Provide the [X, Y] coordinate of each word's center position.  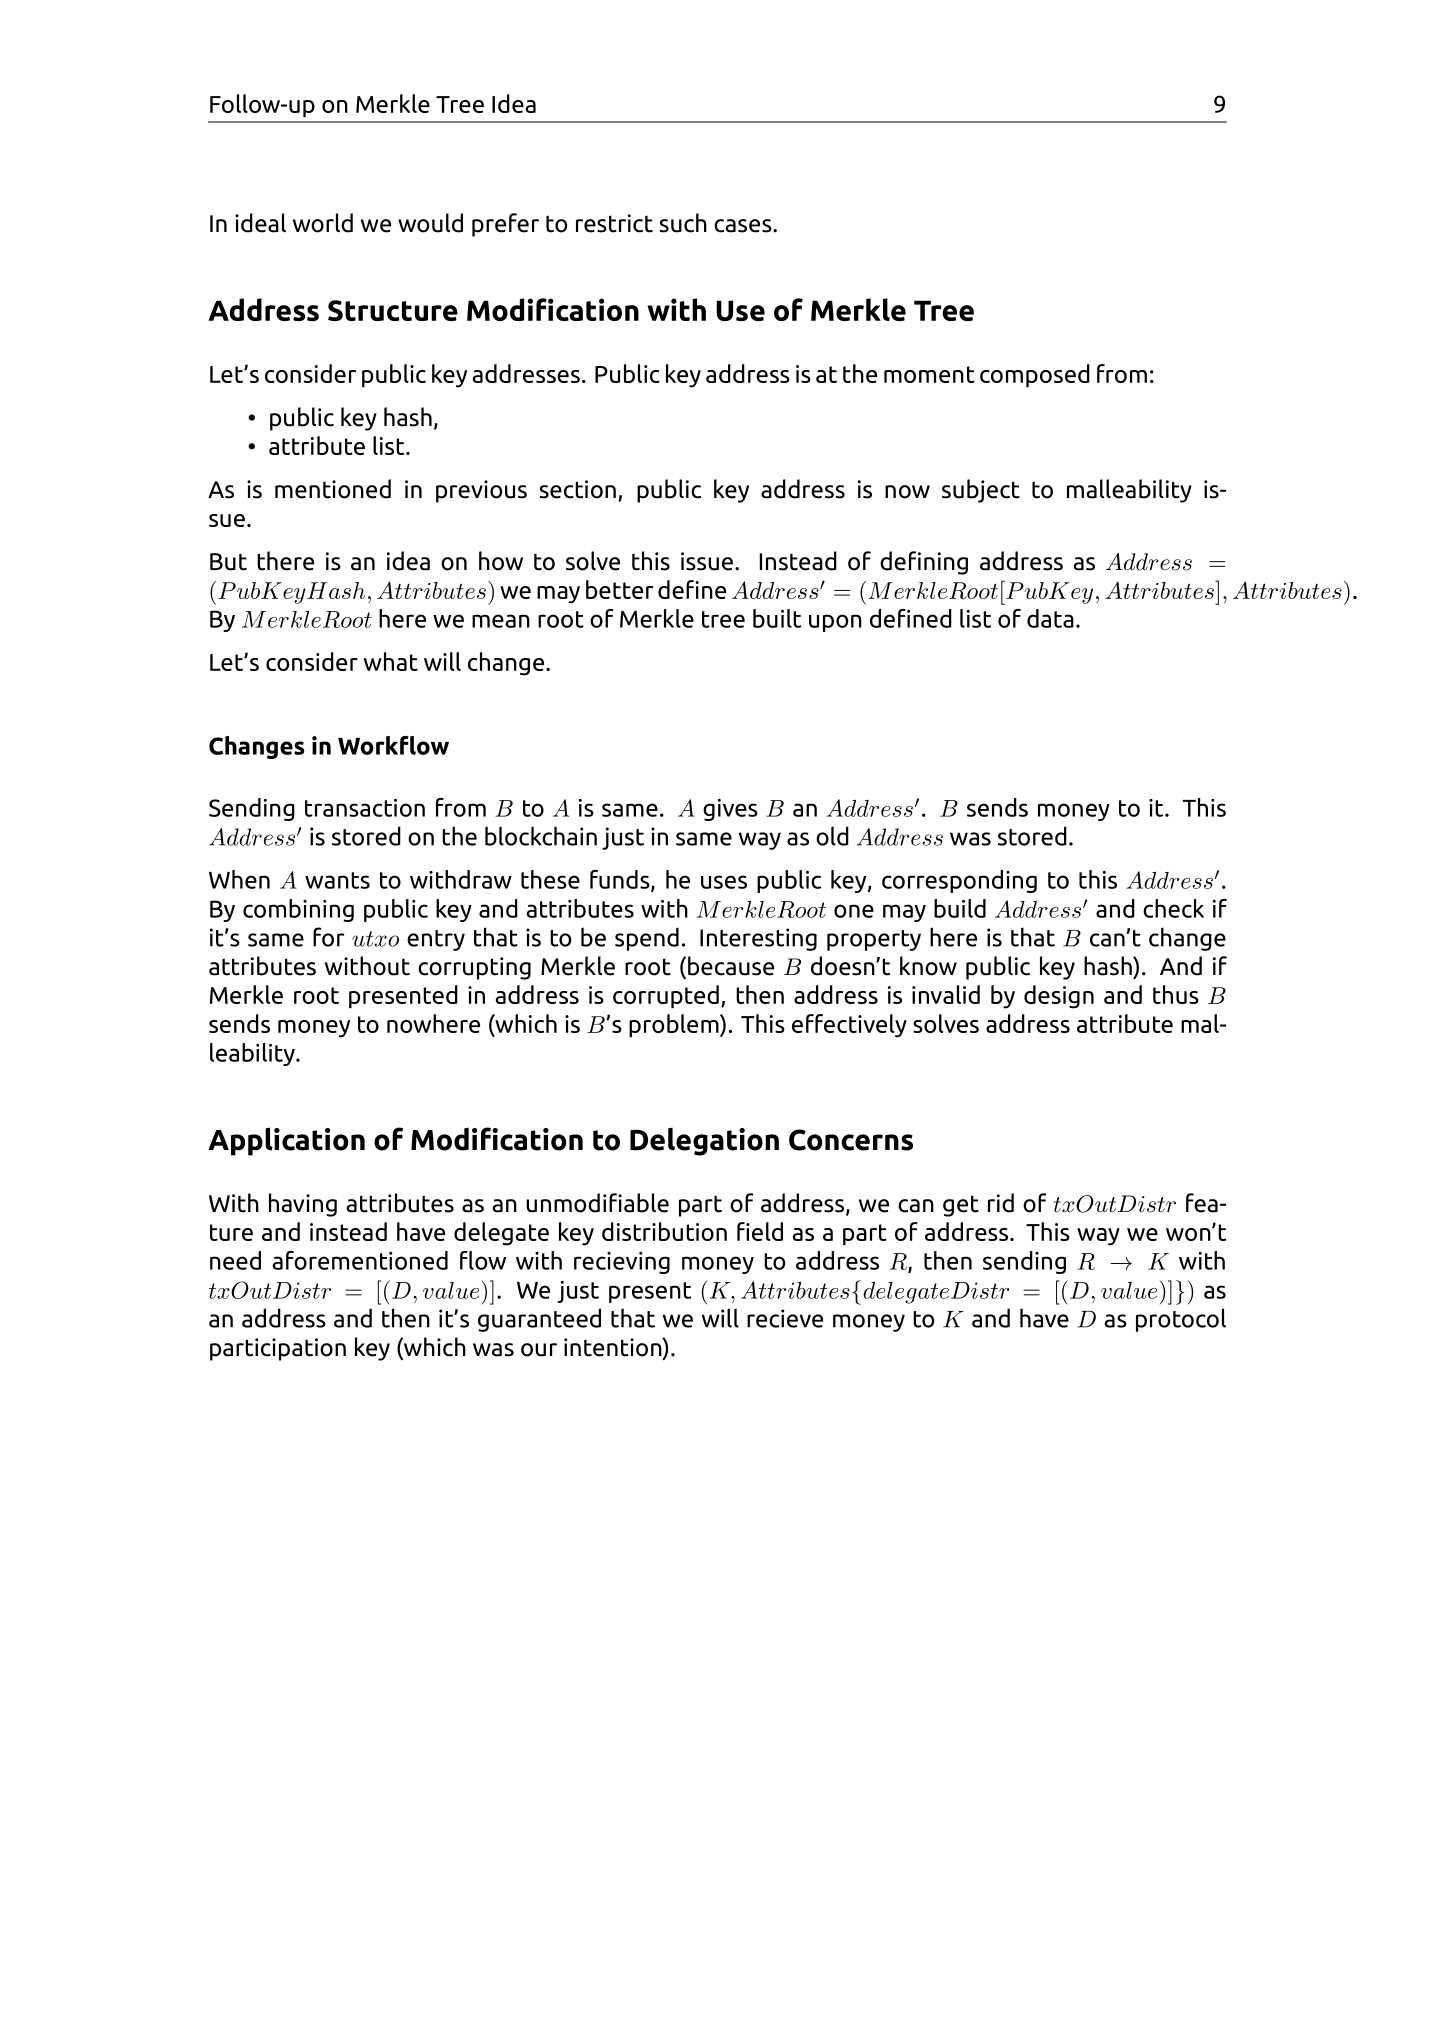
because [731, 966]
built [777, 618]
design [1059, 997]
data [1050, 618]
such [683, 223]
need [235, 1260]
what [391, 661]
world [323, 223]
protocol [1181, 1320]
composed [1035, 376]
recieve [785, 1318]
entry [436, 940]
